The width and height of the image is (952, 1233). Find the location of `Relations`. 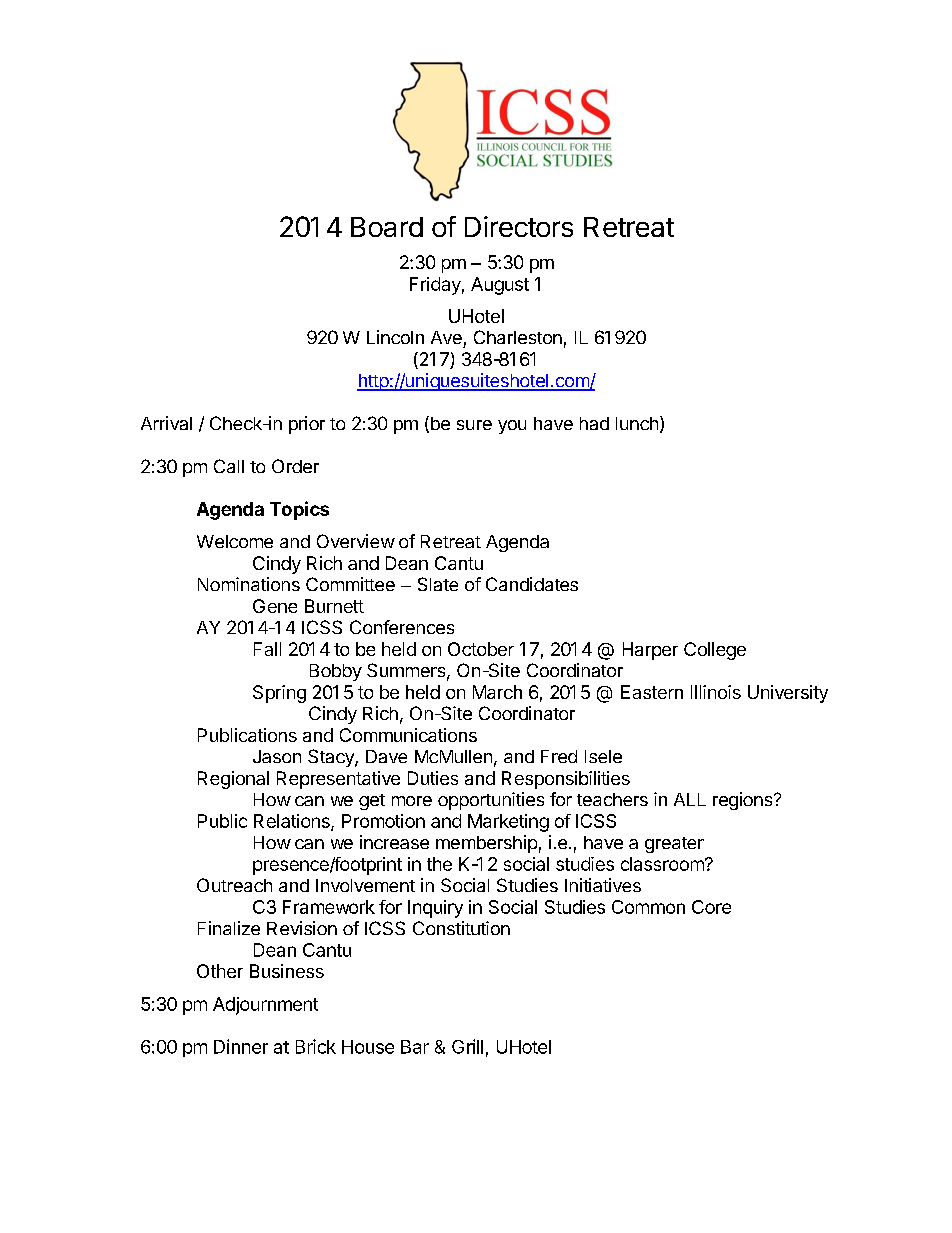

Relations is located at coordinates (293, 822).
